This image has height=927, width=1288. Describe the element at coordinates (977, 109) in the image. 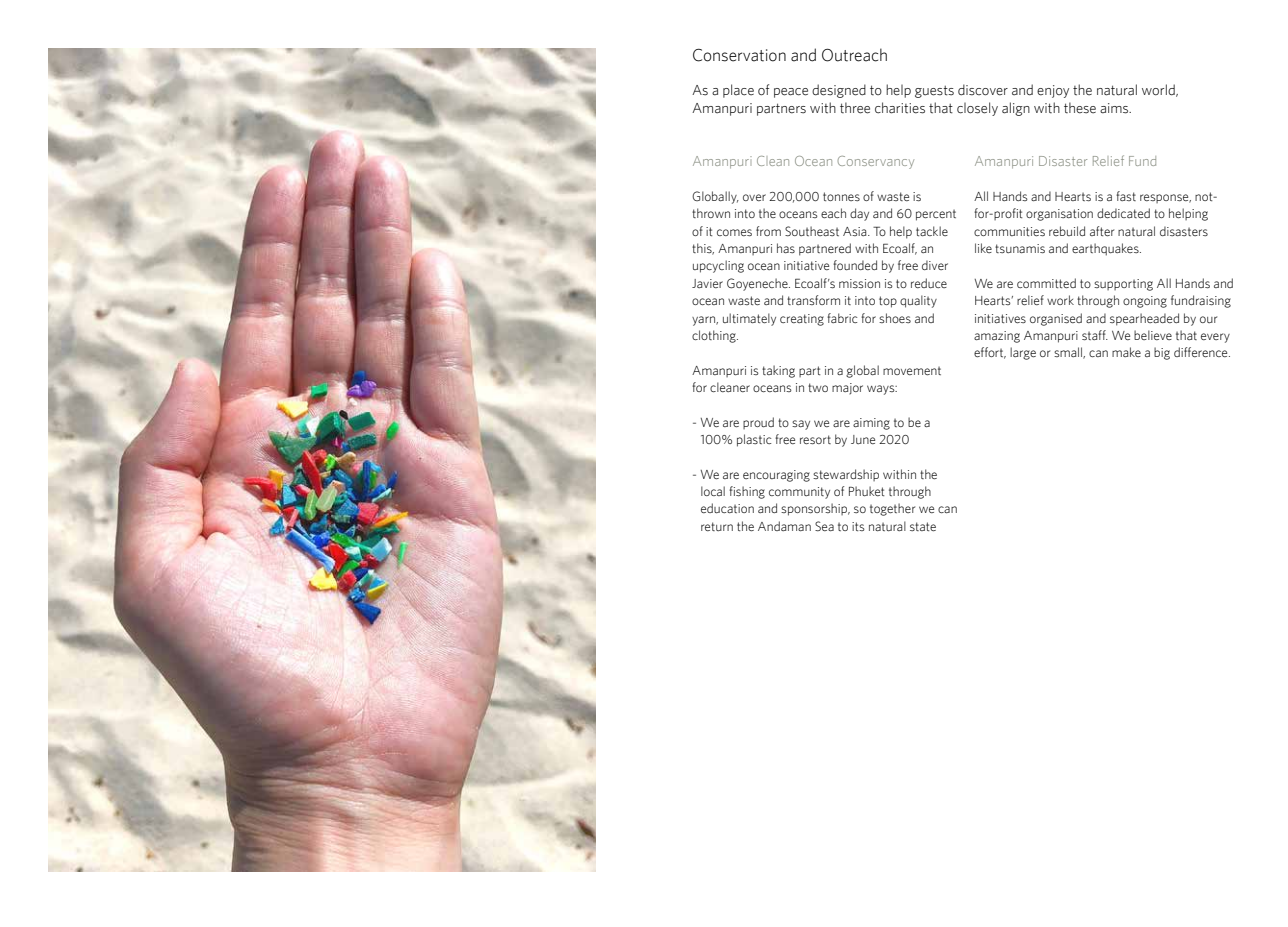

I see `closely` at that location.
